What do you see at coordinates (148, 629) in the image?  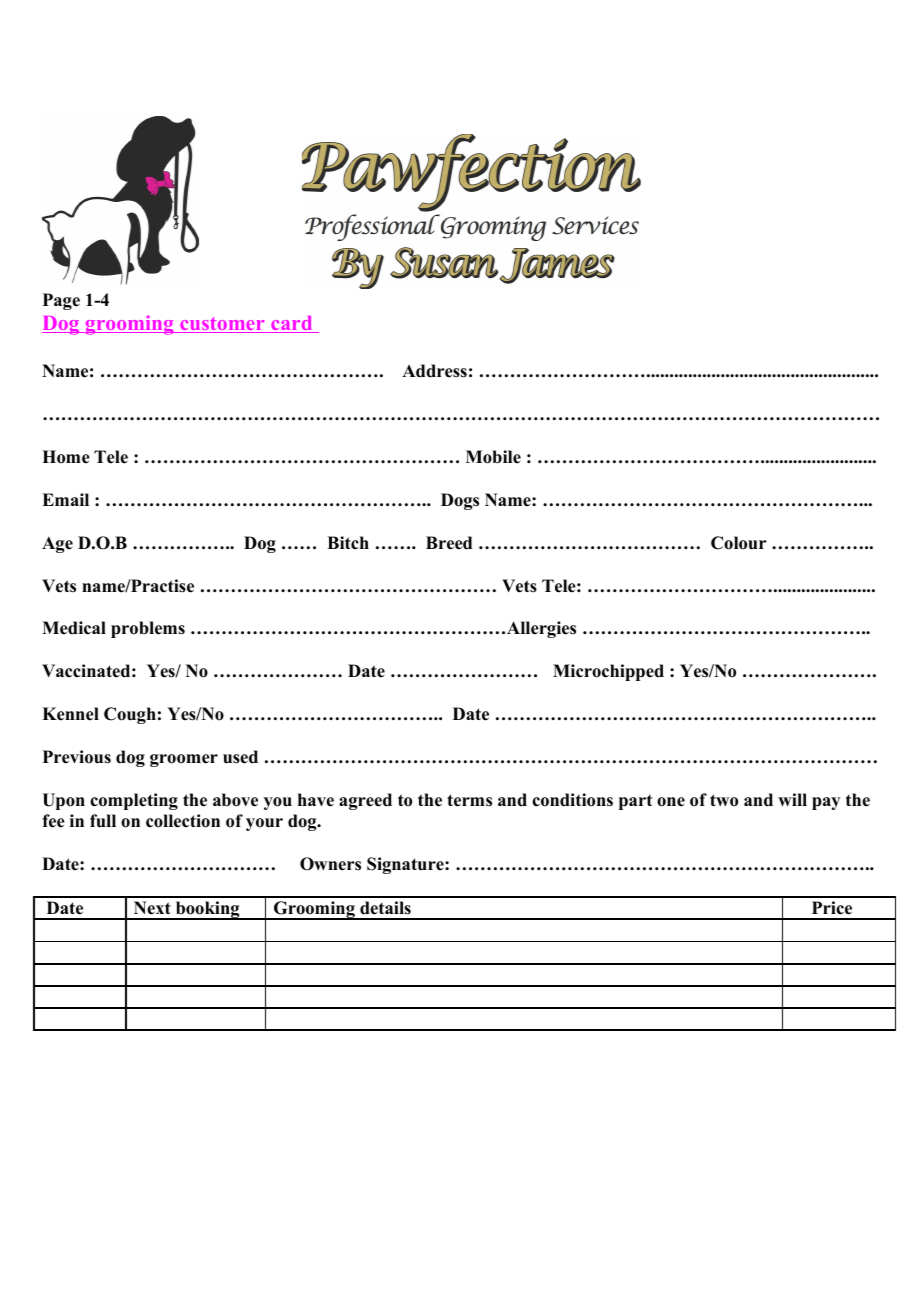 I see `problems` at bounding box center [148, 629].
